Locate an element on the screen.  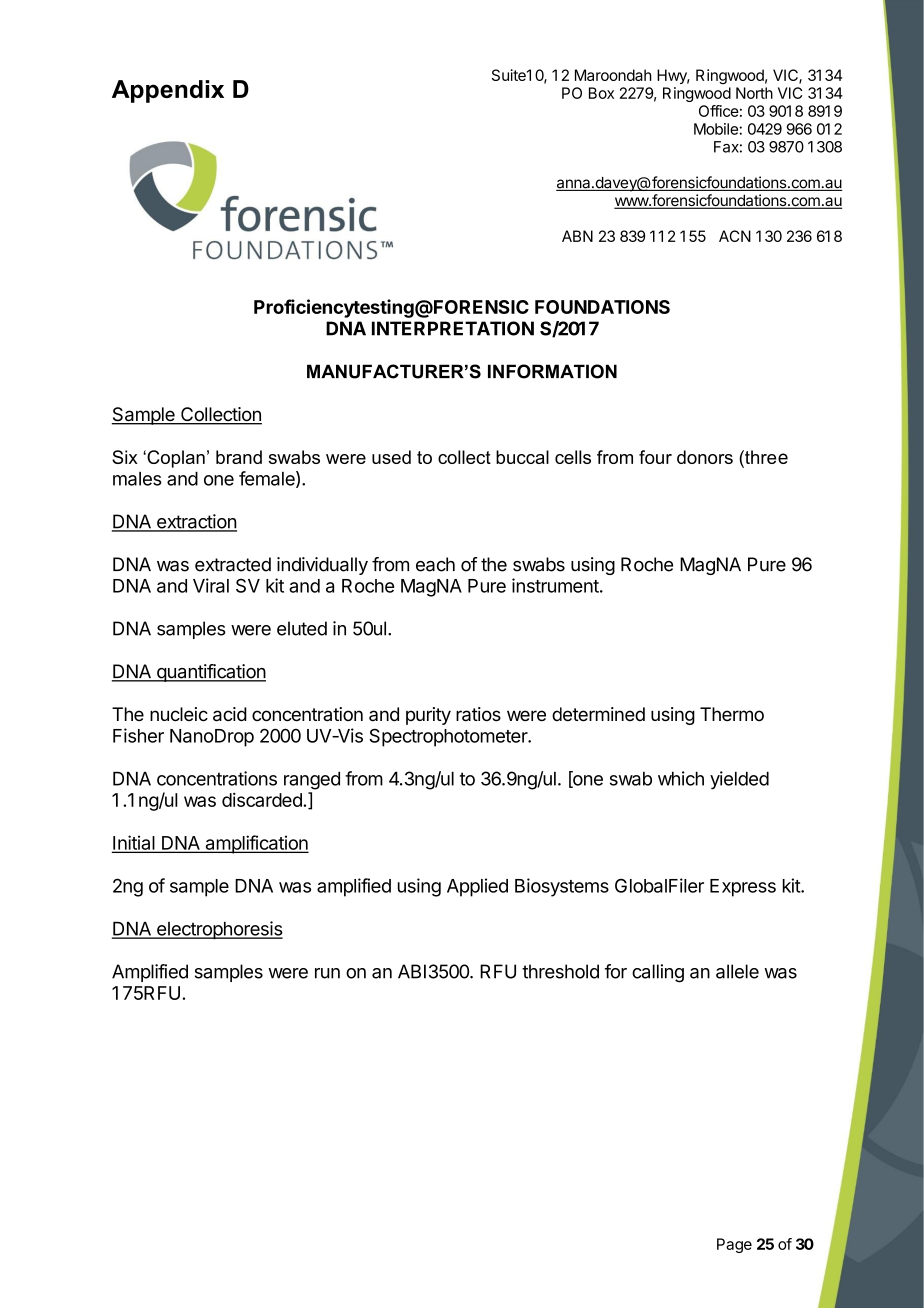
Mobile is located at coordinates (717, 129).
